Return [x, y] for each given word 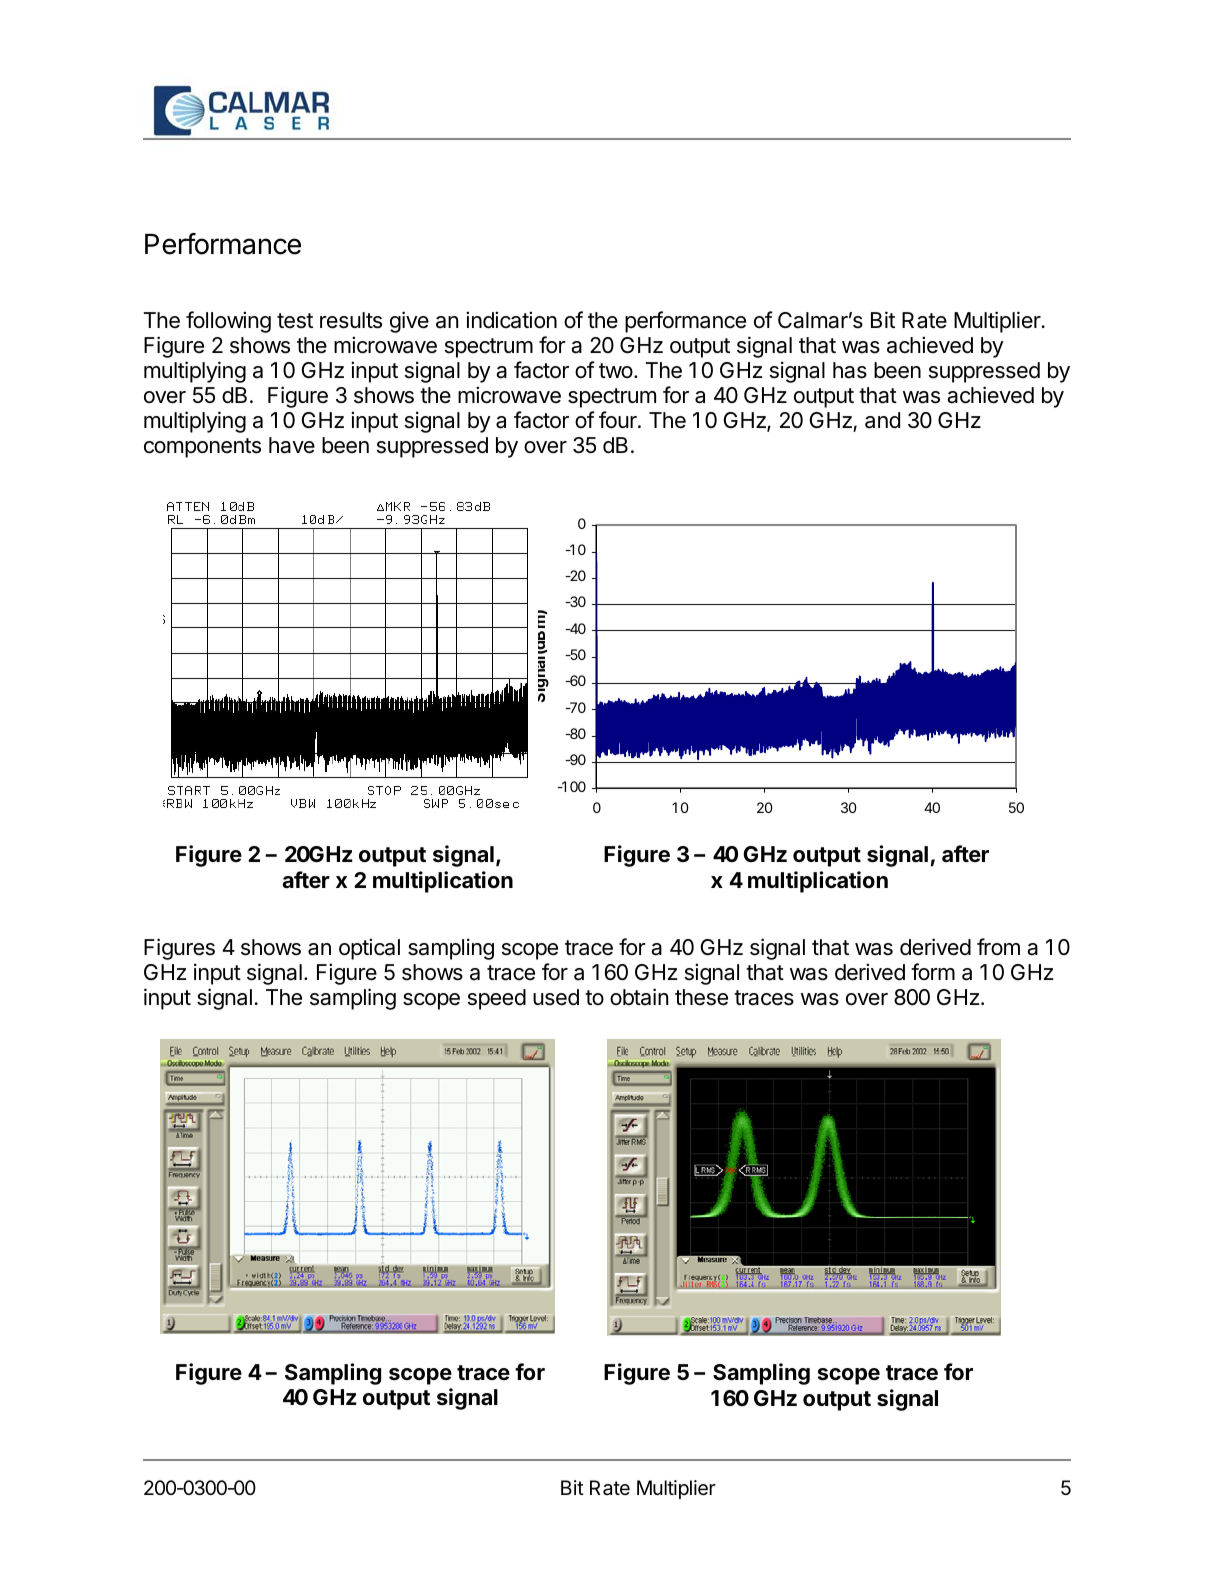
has [850, 370]
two [616, 370]
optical [369, 949]
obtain [639, 997]
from [998, 946]
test [295, 321]
